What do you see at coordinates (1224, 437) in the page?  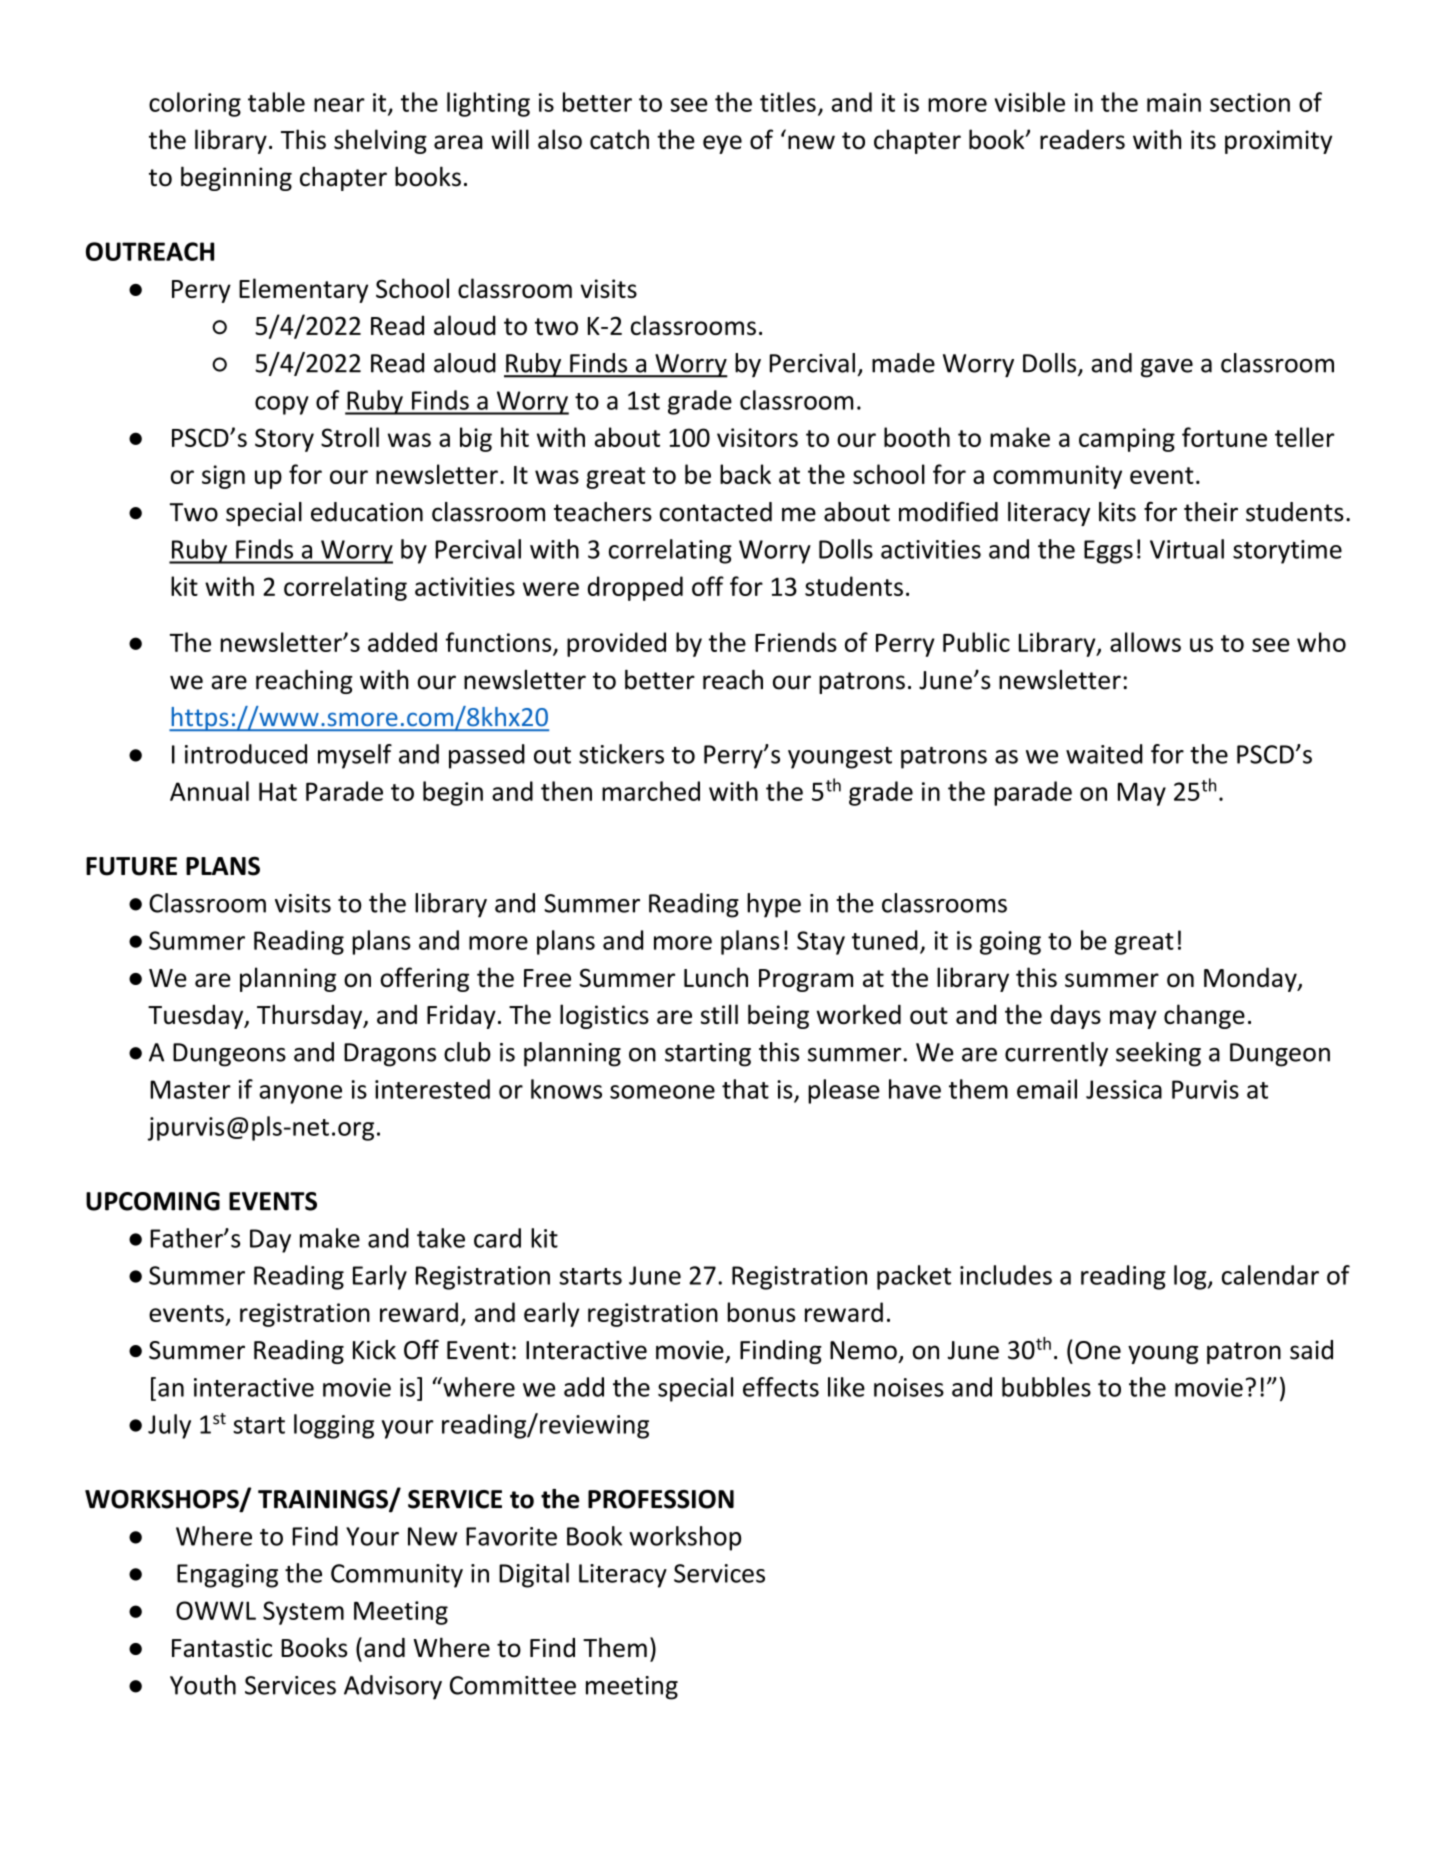 I see `fortune` at bounding box center [1224, 437].
